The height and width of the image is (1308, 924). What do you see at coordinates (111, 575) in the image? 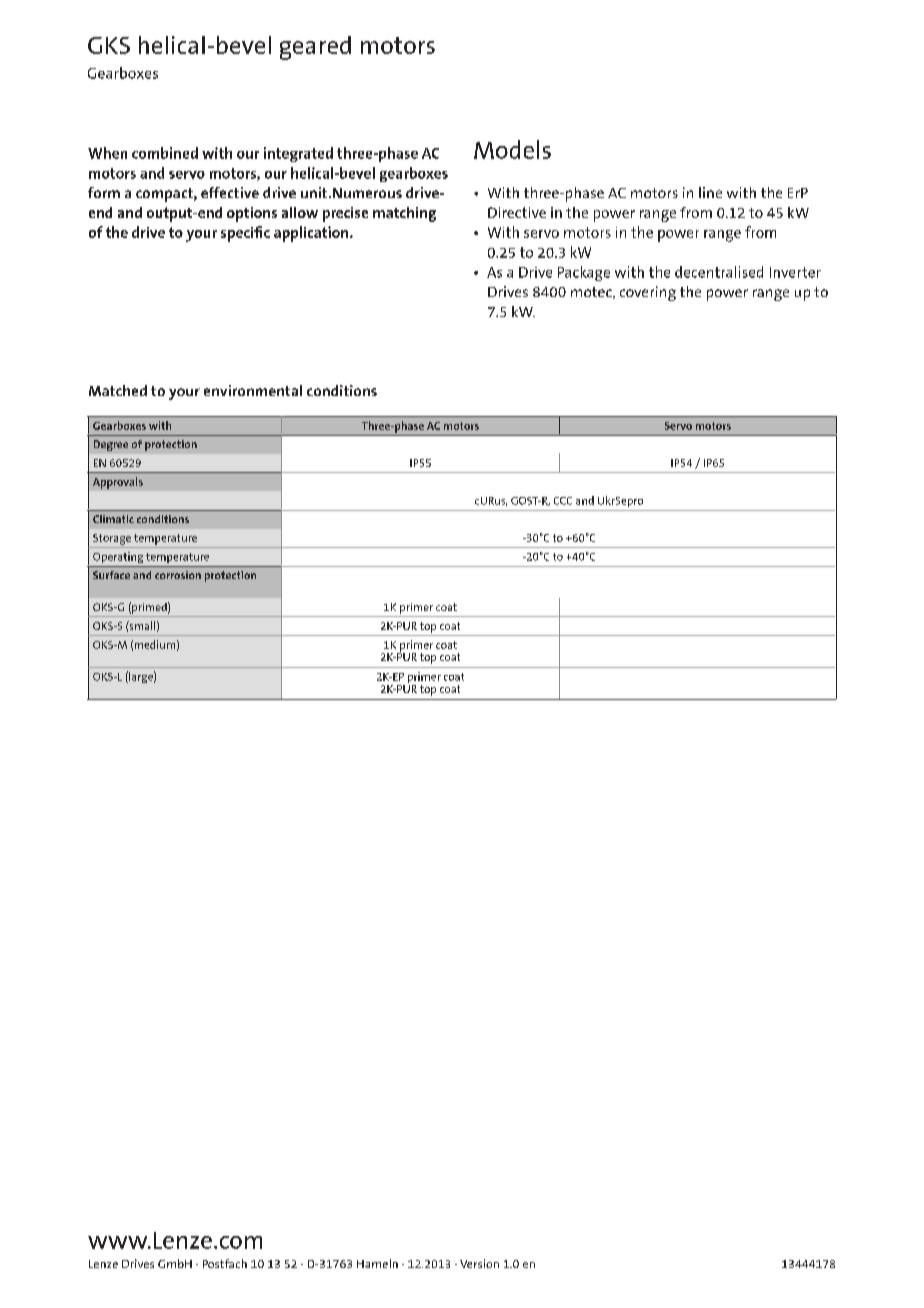
I see `Surface` at bounding box center [111, 575].
